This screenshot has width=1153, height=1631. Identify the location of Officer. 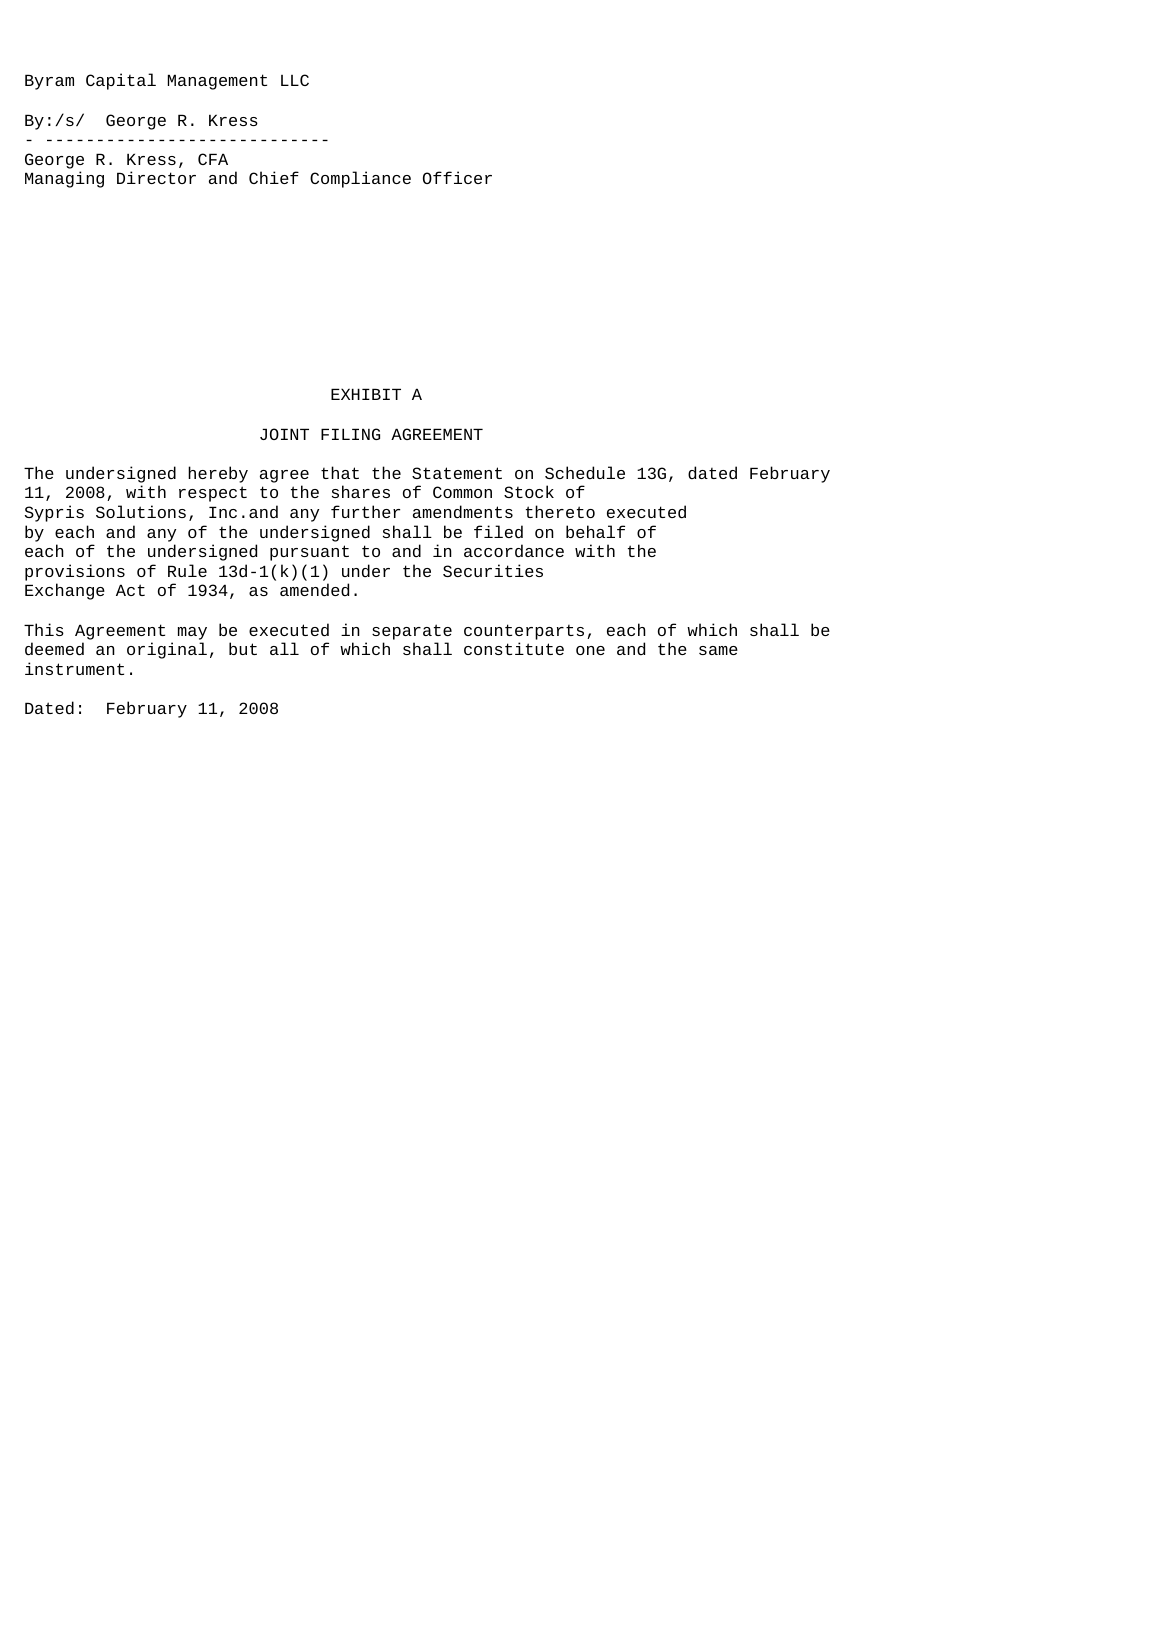
(457, 177).
